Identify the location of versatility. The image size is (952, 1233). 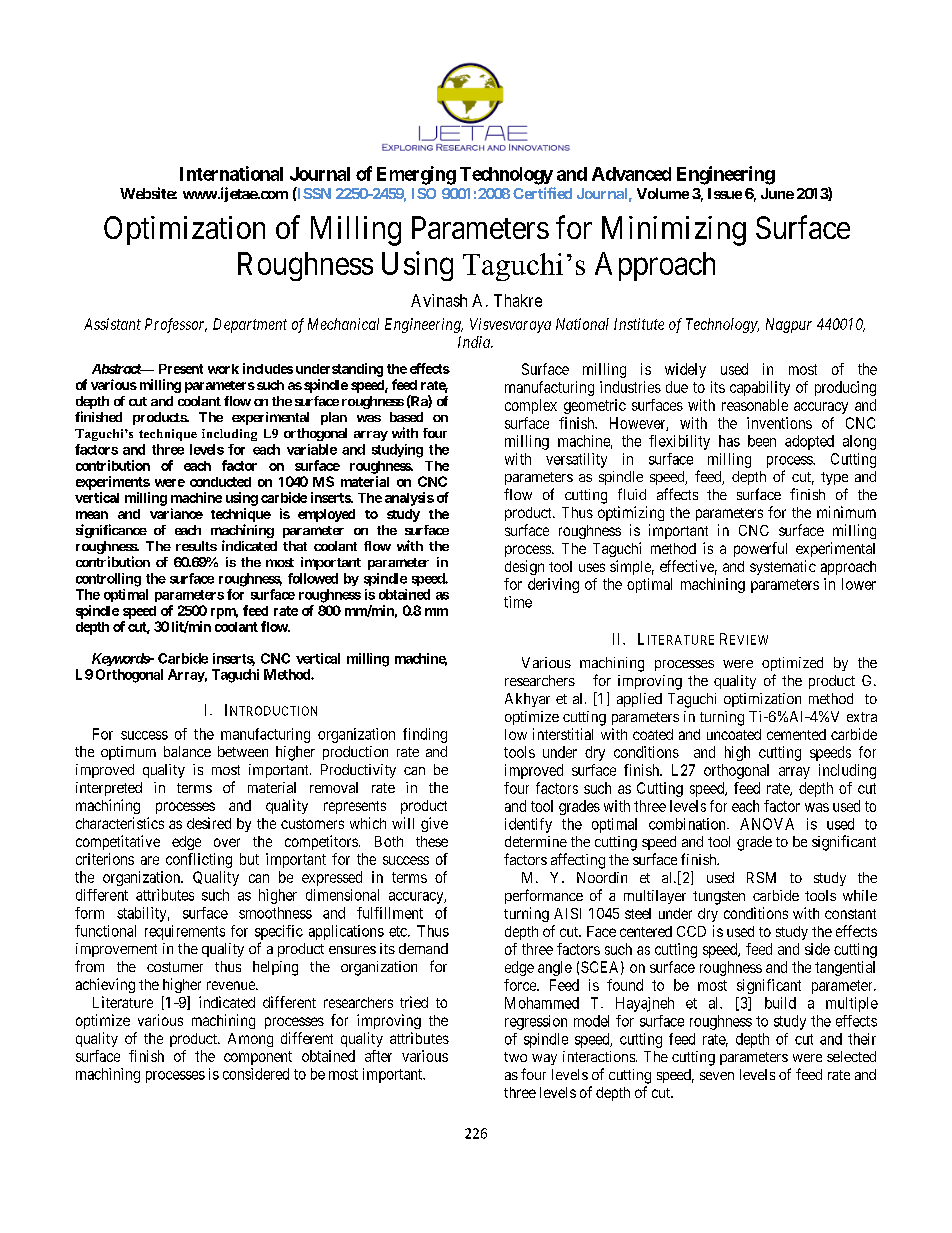
(576, 460).
